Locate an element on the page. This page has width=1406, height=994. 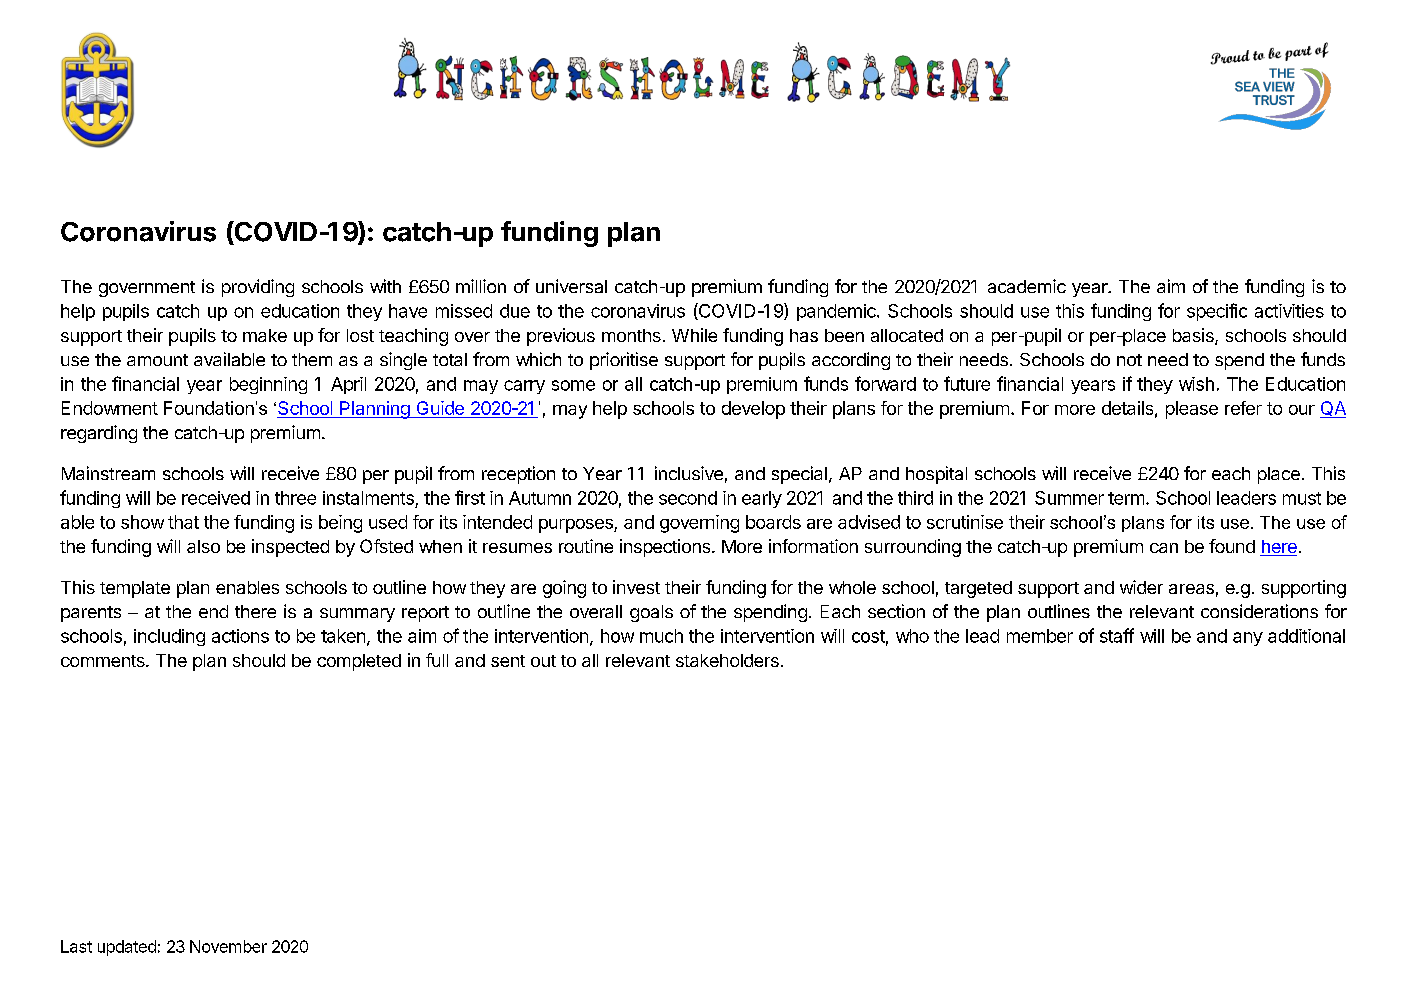
November is located at coordinates (228, 946).
